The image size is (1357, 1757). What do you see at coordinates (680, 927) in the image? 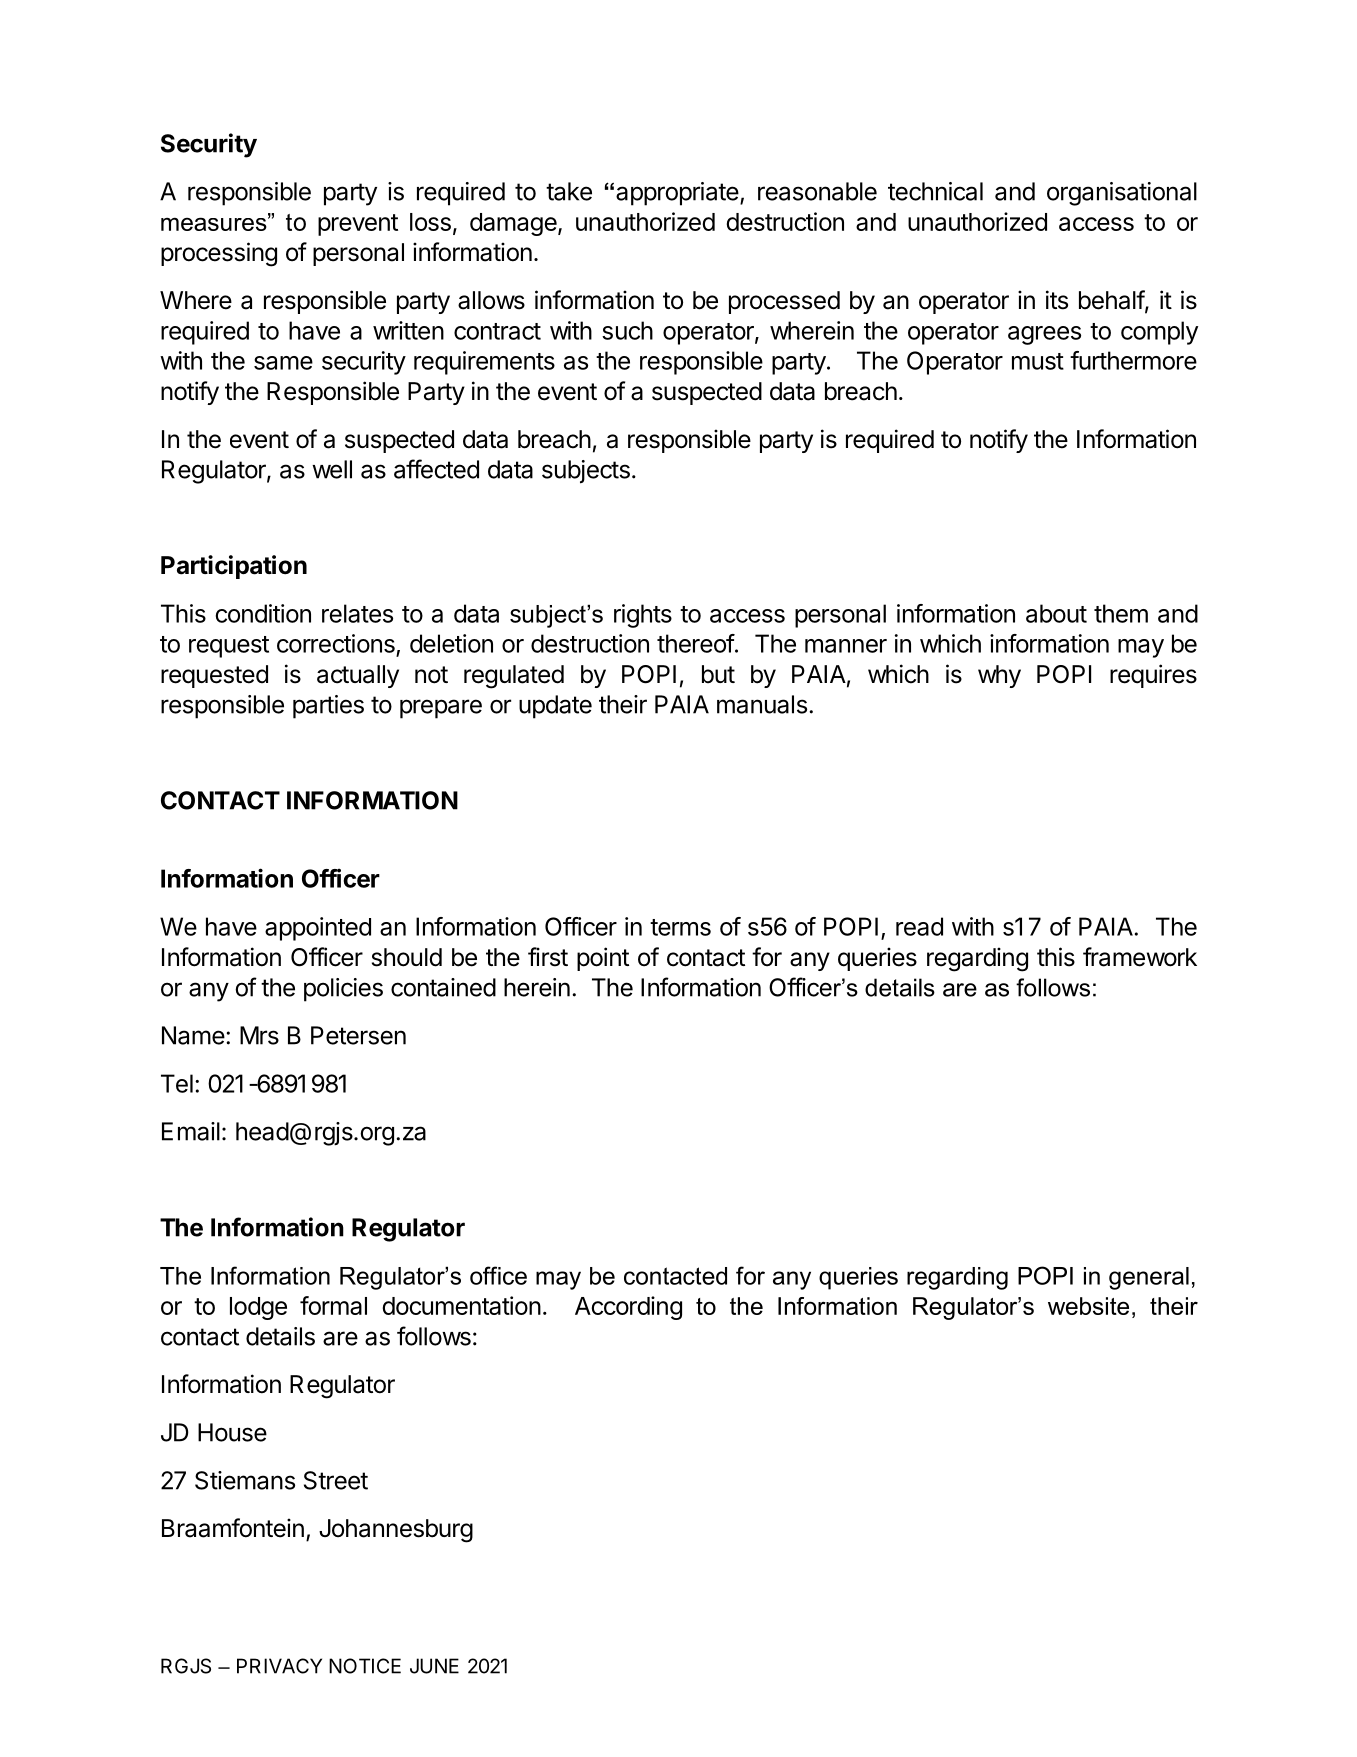
I see `terms` at bounding box center [680, 927].
